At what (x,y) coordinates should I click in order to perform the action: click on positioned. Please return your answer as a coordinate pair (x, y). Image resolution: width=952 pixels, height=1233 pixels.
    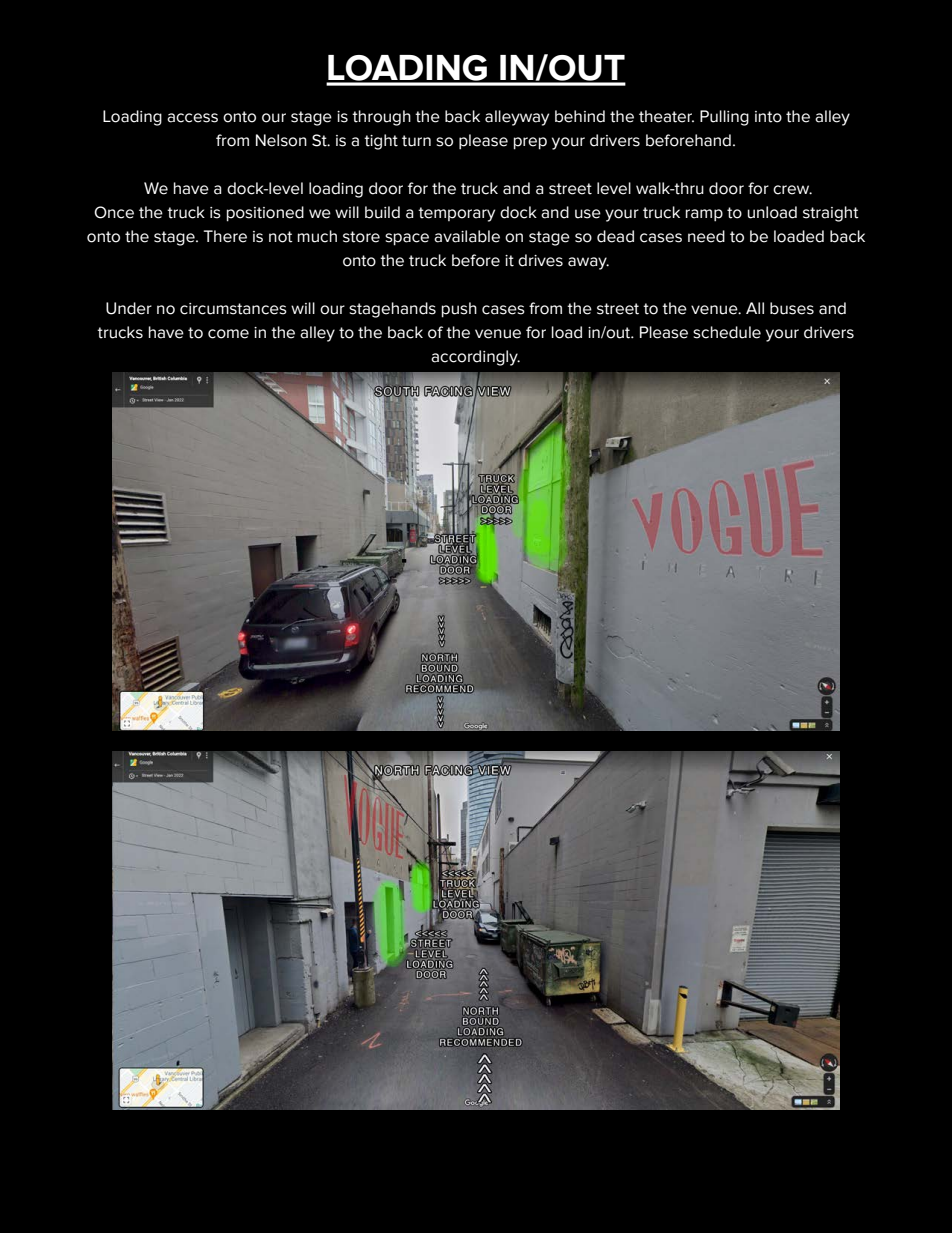
    Looking at the image, I should click on (265, 214).
